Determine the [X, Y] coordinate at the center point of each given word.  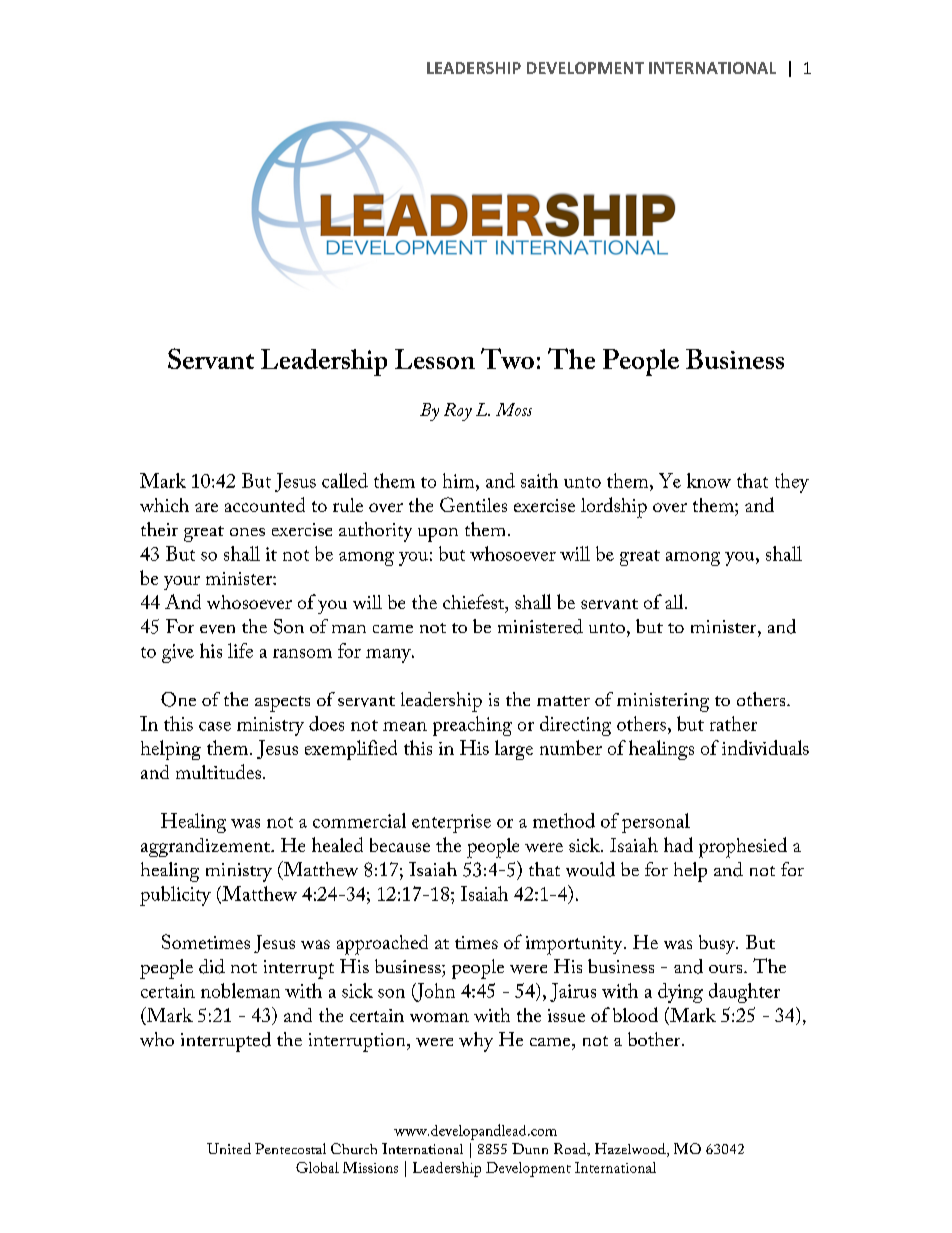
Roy [458, 412]
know [709, 480]
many [389, 656]
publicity [175, 896]
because [400, 845]
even [217, 629]
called [345, 480]
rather [733, 723]
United [229, 1148]
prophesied [743, 847]
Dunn [530, 1148]
